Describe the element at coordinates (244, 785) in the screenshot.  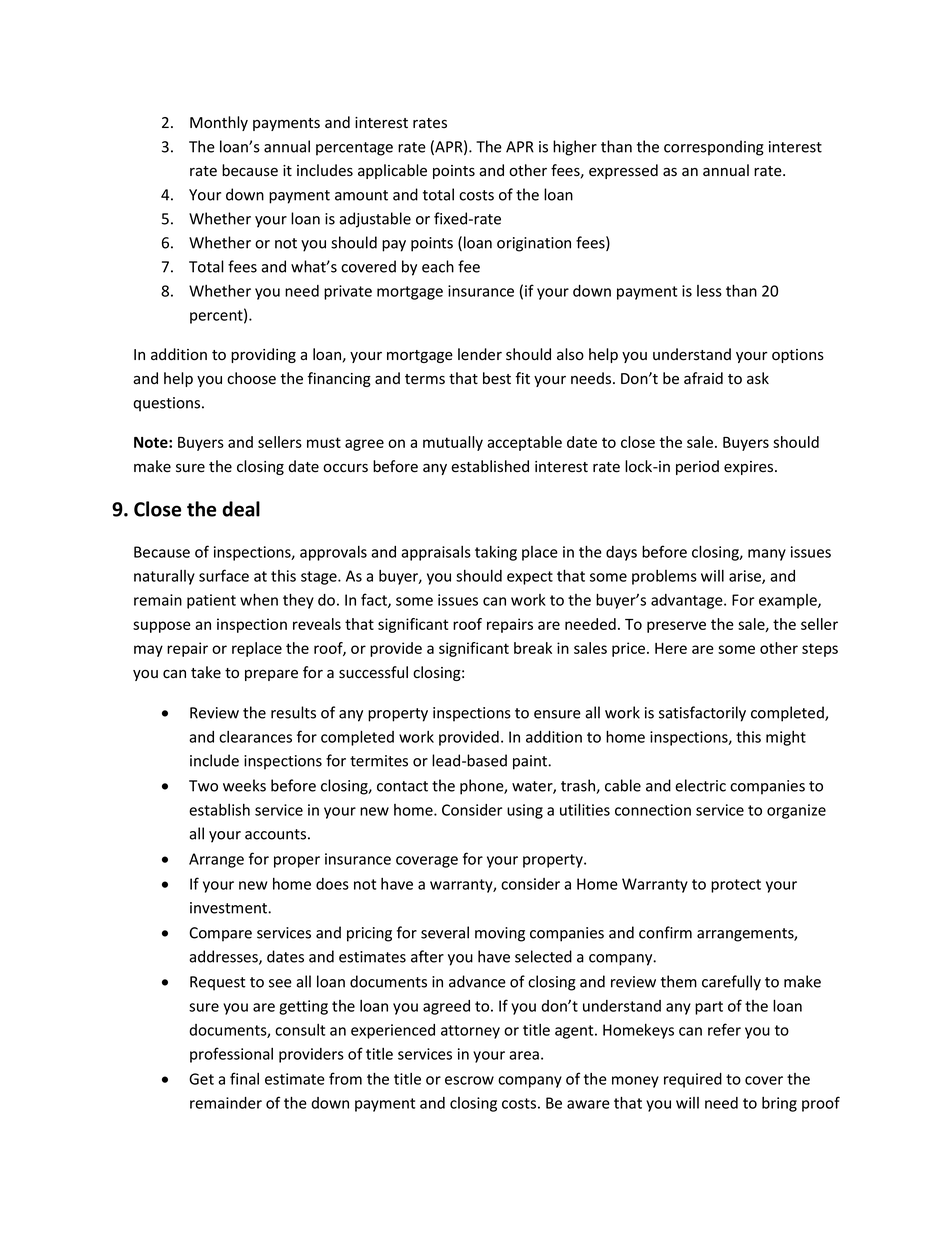
I see `weeks` at that location.
